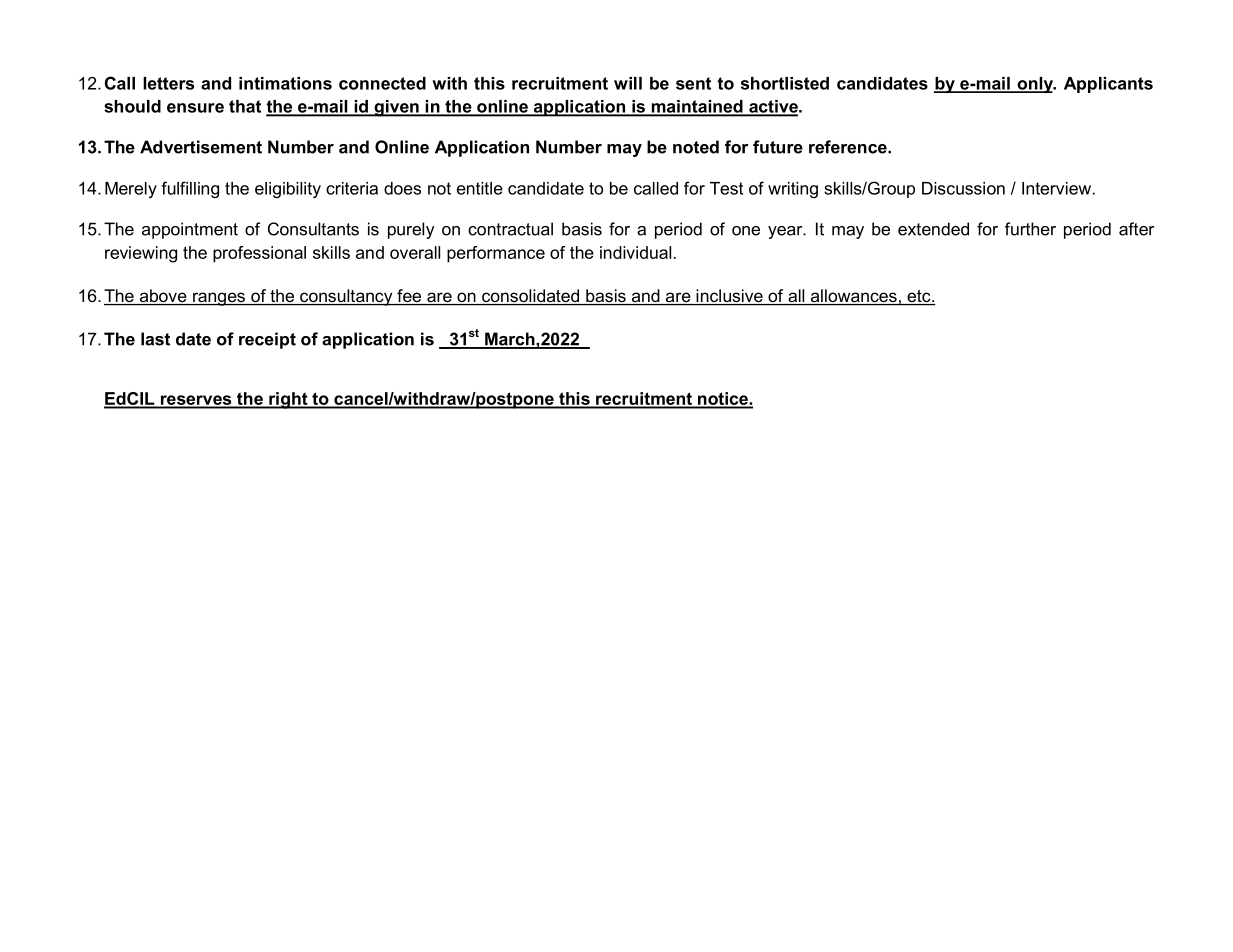 Image resolution: width=1233 pixels, height=952 pixels. Describe the element at coordinates (1035, 85) in the screenshot. I see `only` at that location.
